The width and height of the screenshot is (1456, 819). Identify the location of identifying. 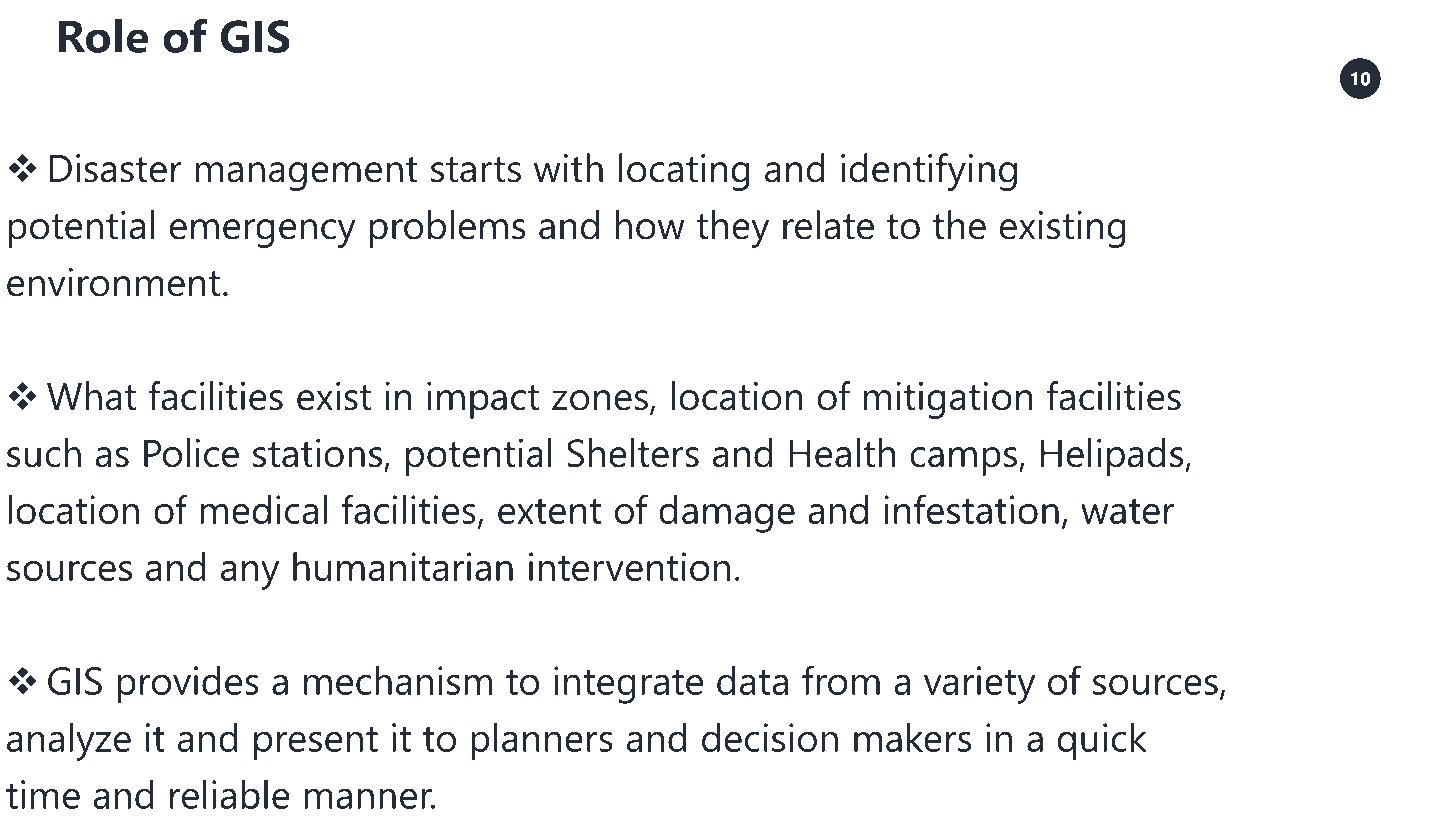
(929, 172).
